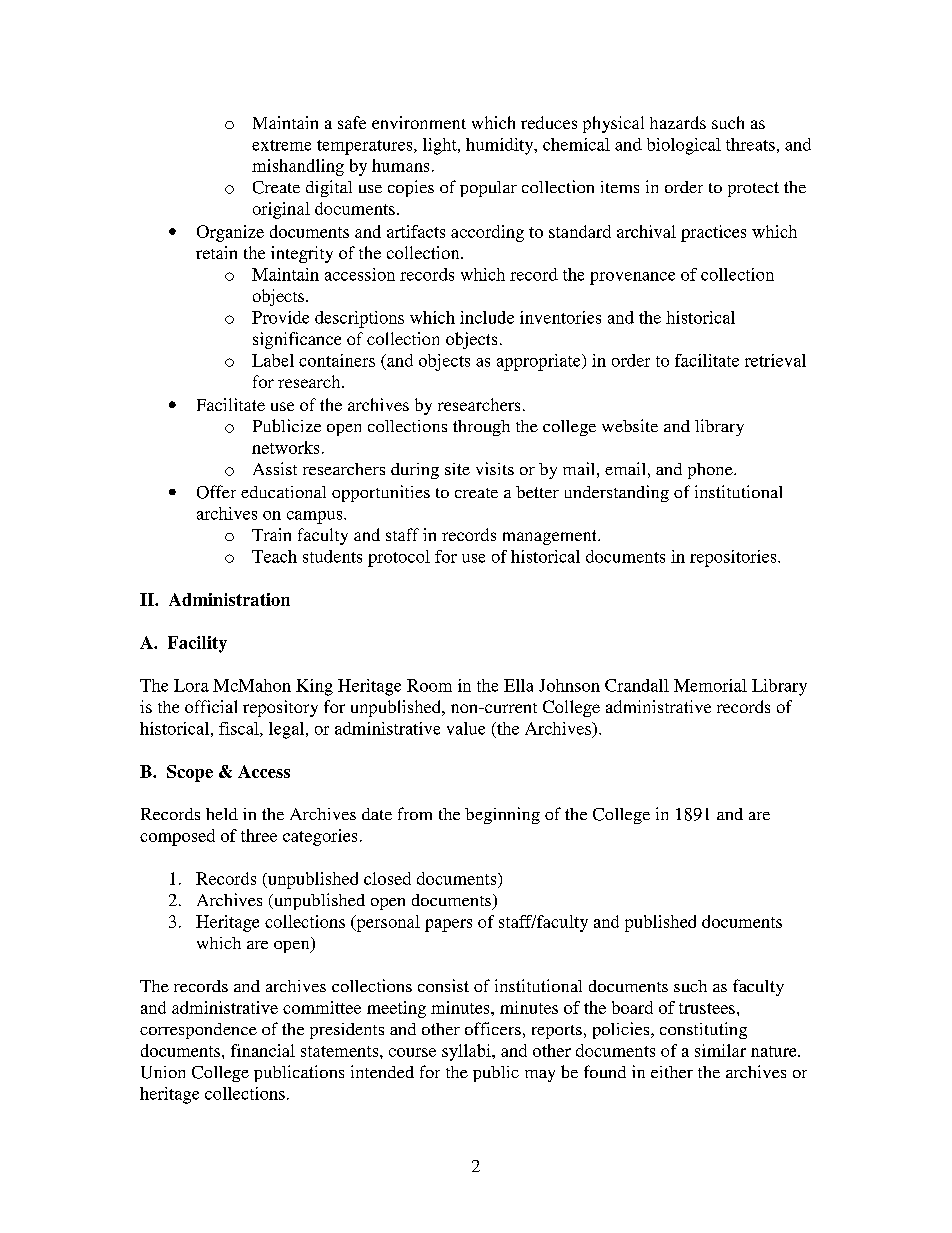  I want to click on beginning, so click(502, 815).
